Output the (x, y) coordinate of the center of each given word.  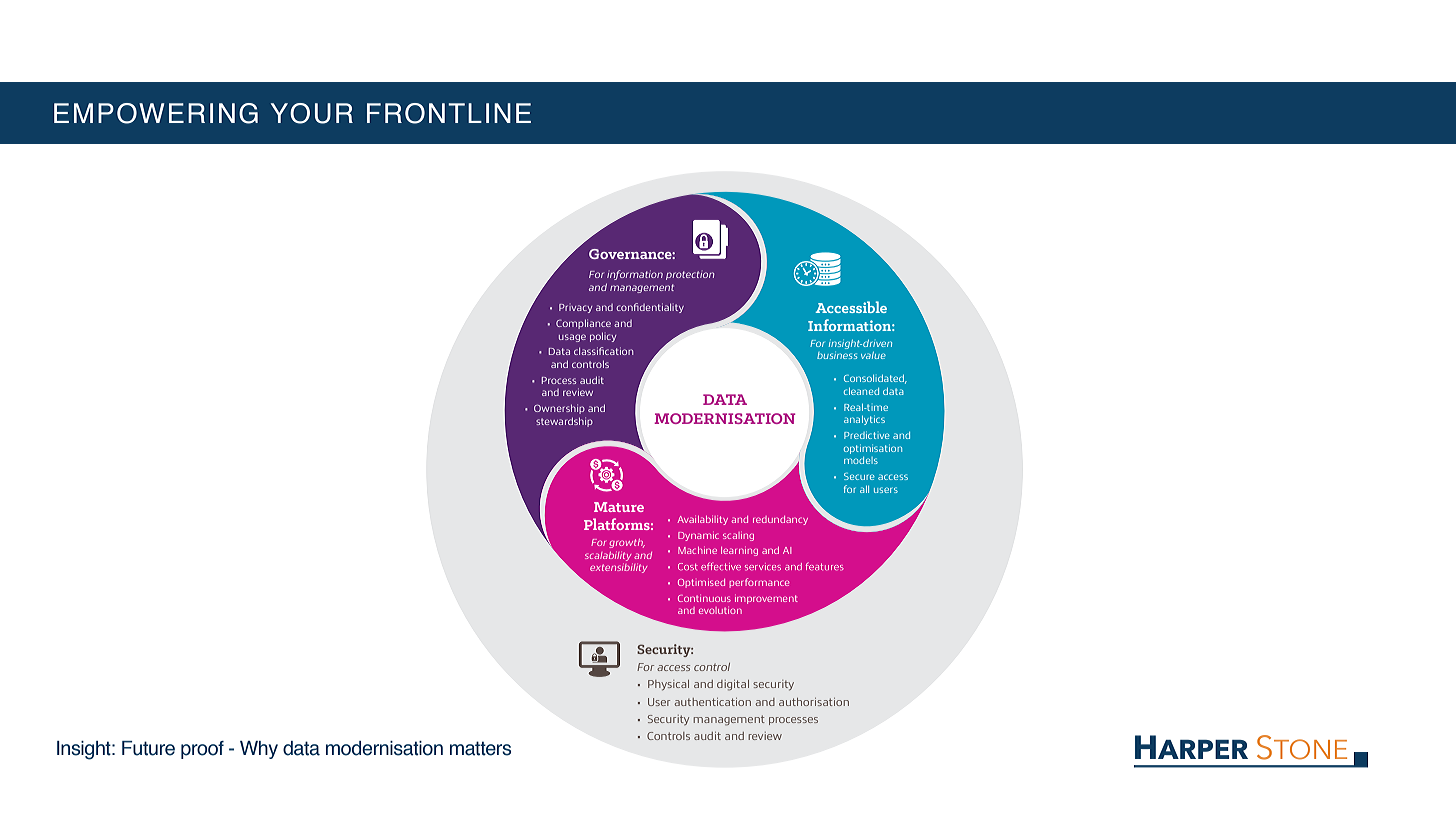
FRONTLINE (449, 113)
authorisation (814, 702)
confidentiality (650, 308)
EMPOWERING (156, 113)
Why (259, 750)
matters (480, 748)
